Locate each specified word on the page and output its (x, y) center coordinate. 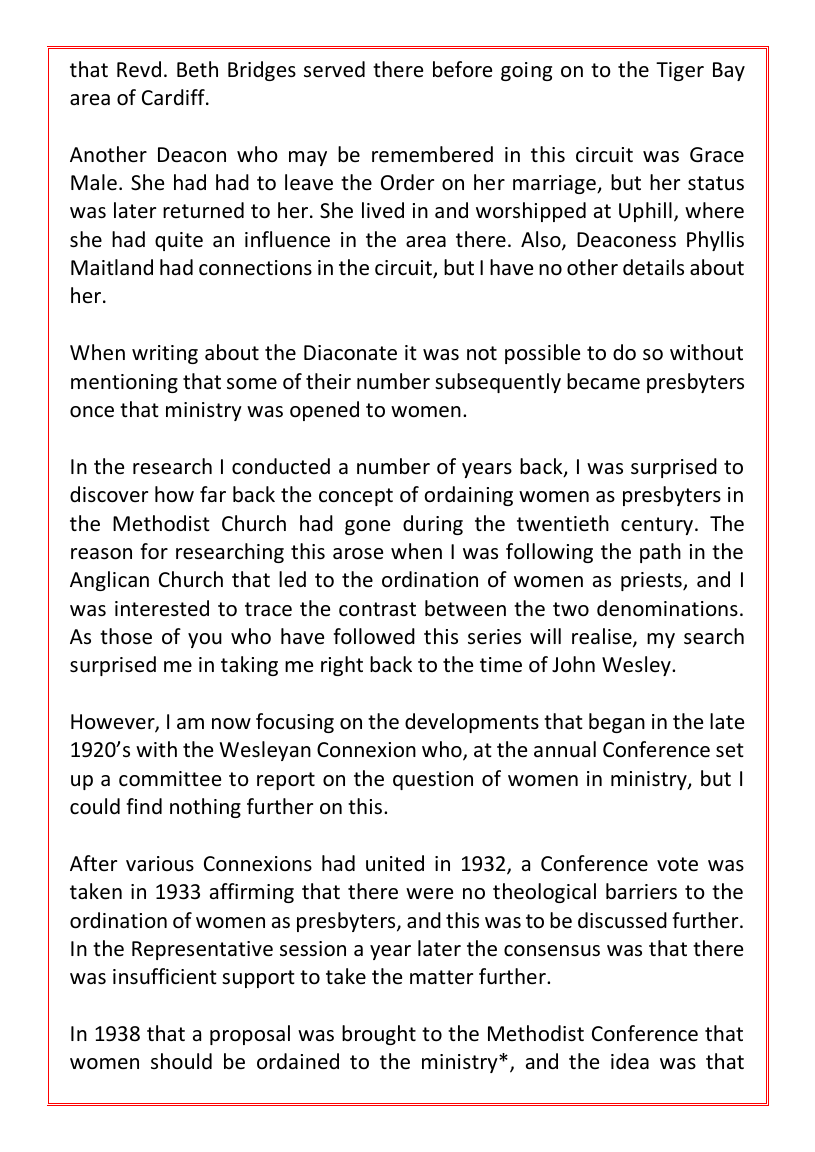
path (660, 553)
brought (379, 1035)
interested (162, 608)
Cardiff (174, 97)
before (462, 69)
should (181, 1061)
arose (358, 554)
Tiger (680, 71)
